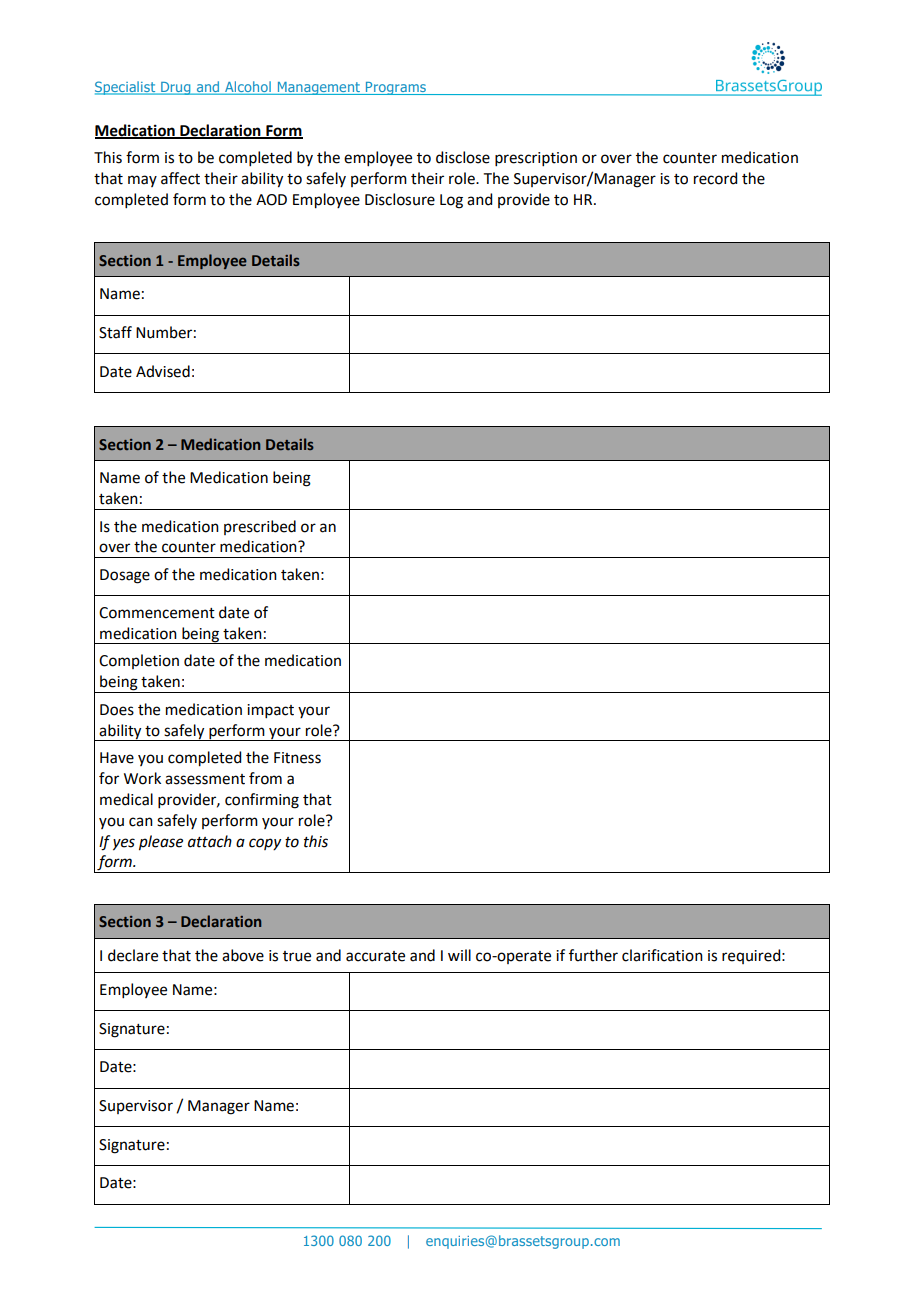 The height and width of the screenshot is (1308, 924). Describe the element at coordinates (715, 178) in the screenshot. I see `record` at that location.
